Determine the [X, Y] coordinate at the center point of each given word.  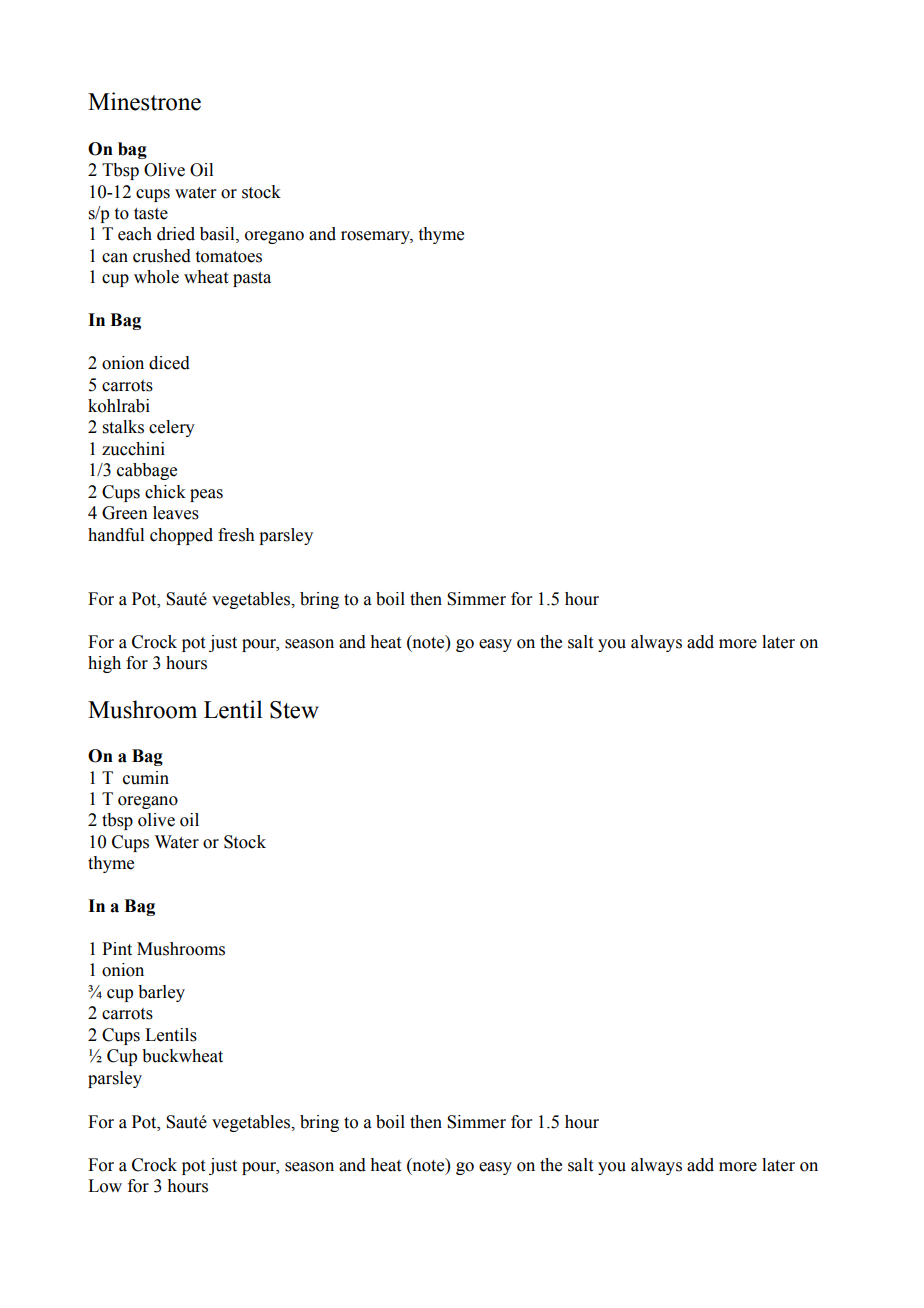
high [104, 664]
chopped [181, 536]
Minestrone [144, 101]
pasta [252, 279]
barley [161, 993]
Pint [117, 949]
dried [176, 234]
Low [105, 1186]
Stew [294, 710]
